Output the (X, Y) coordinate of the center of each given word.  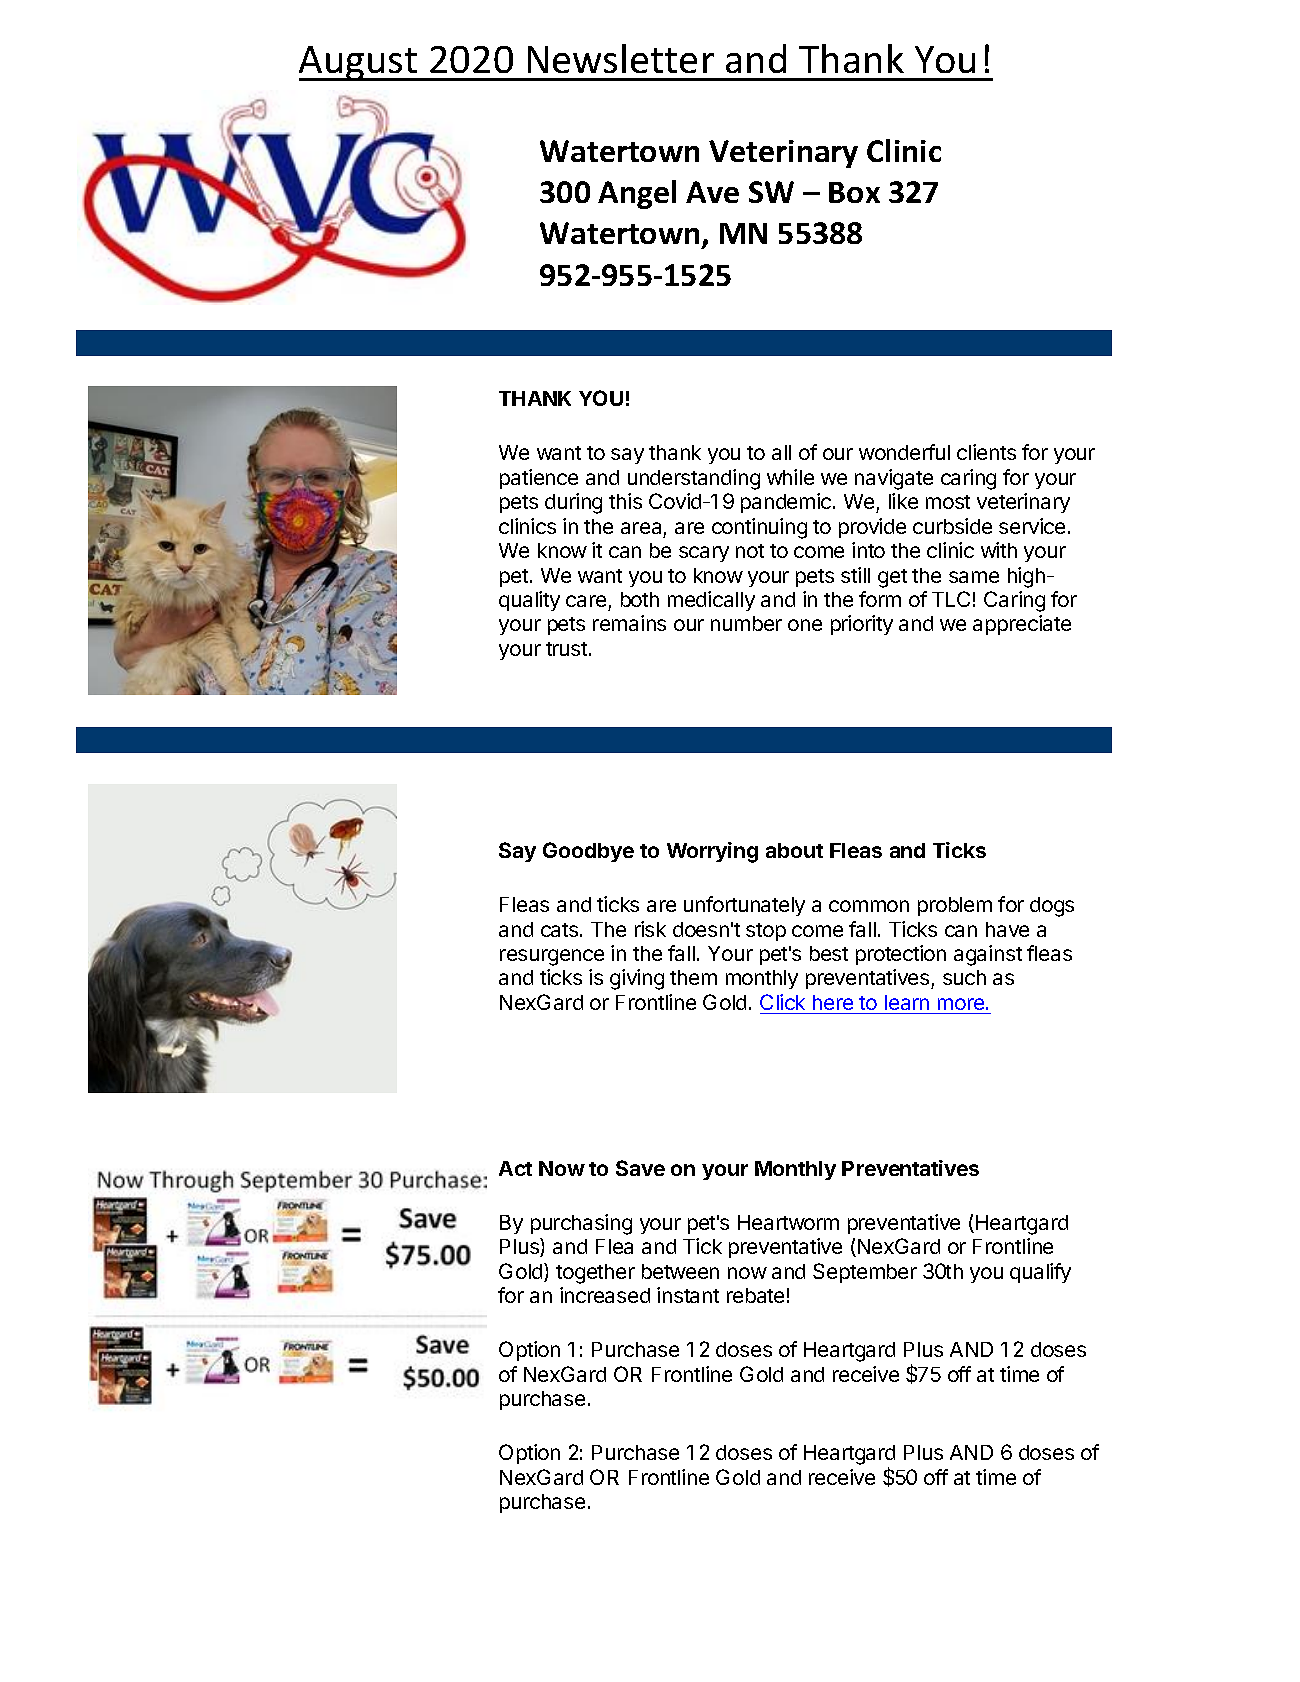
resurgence (552, 957)
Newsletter (621, 58)
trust (566, 649)
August (359, 63)
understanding (694, 479)
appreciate (1022, 625)
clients (986, 452)
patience (539, 479)
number (746, 623)
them (693, 977)
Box (854, 192)
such (964, 977)
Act (515, 1168)
